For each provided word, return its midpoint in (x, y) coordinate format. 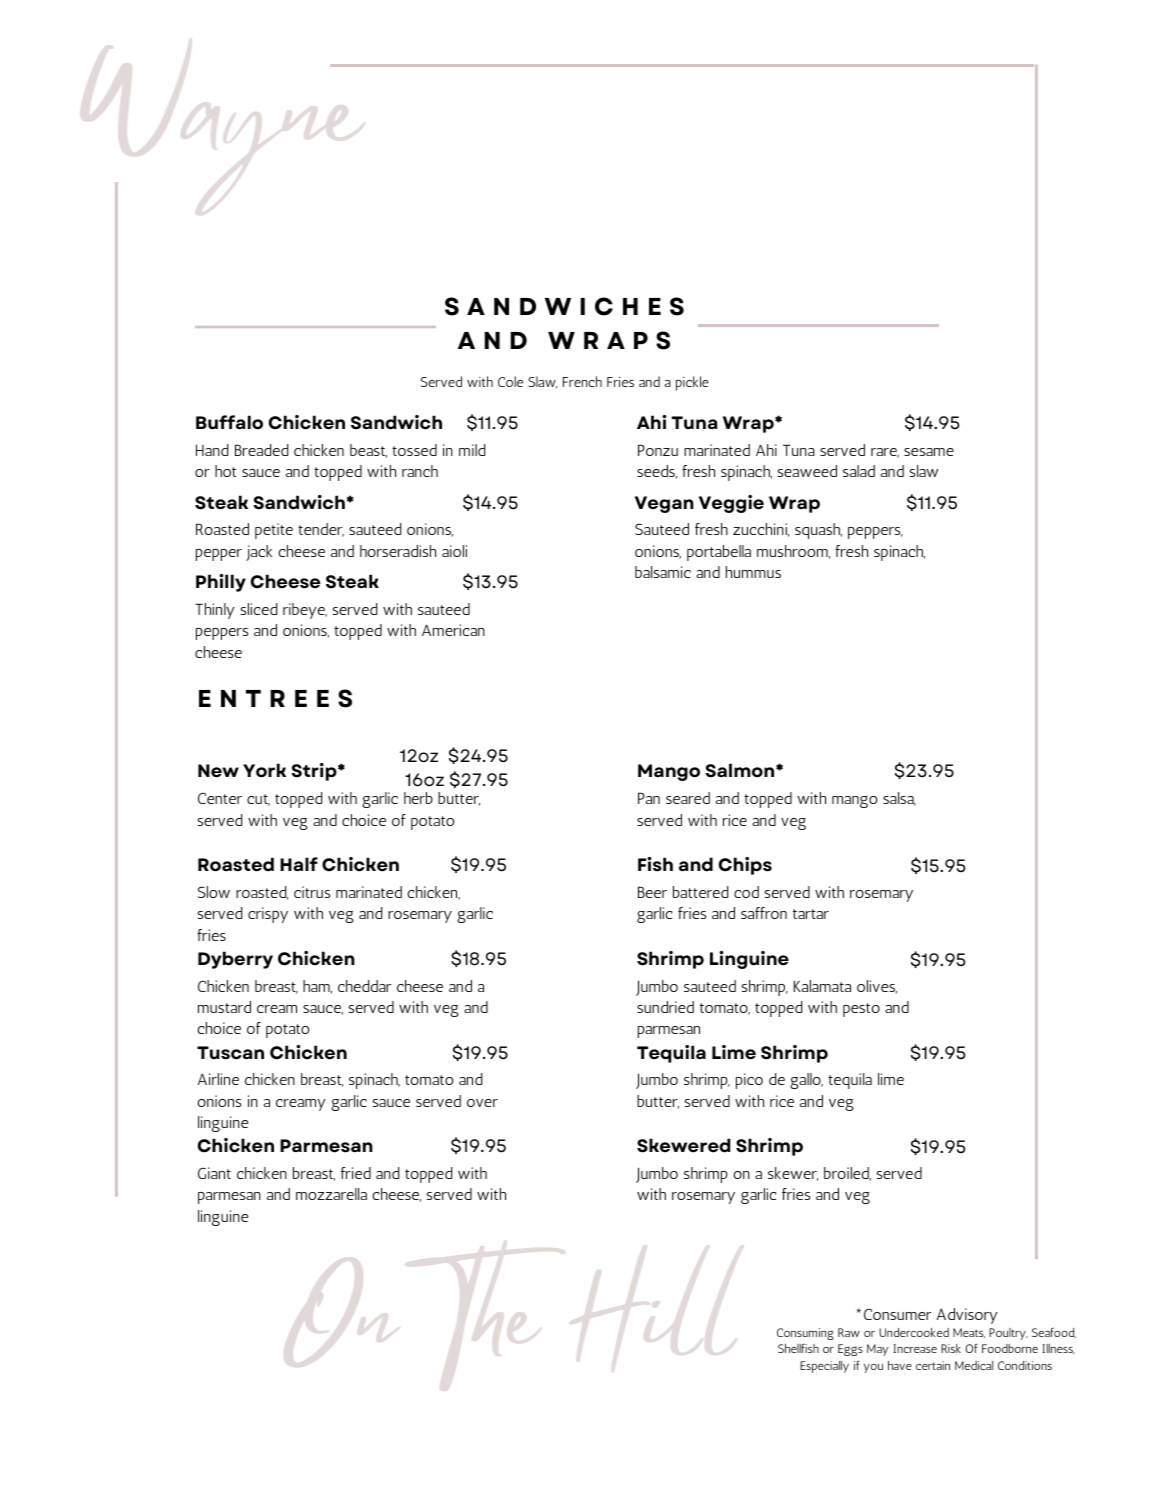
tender (321, 530)
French (582, 381)
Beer (652, 892)
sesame (929, 452)
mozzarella (331, 1194)
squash (818, 531)
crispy (268, 915)
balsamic (663, 572)
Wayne (242, 141)
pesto (861, 1010)
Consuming (805, 1334)
